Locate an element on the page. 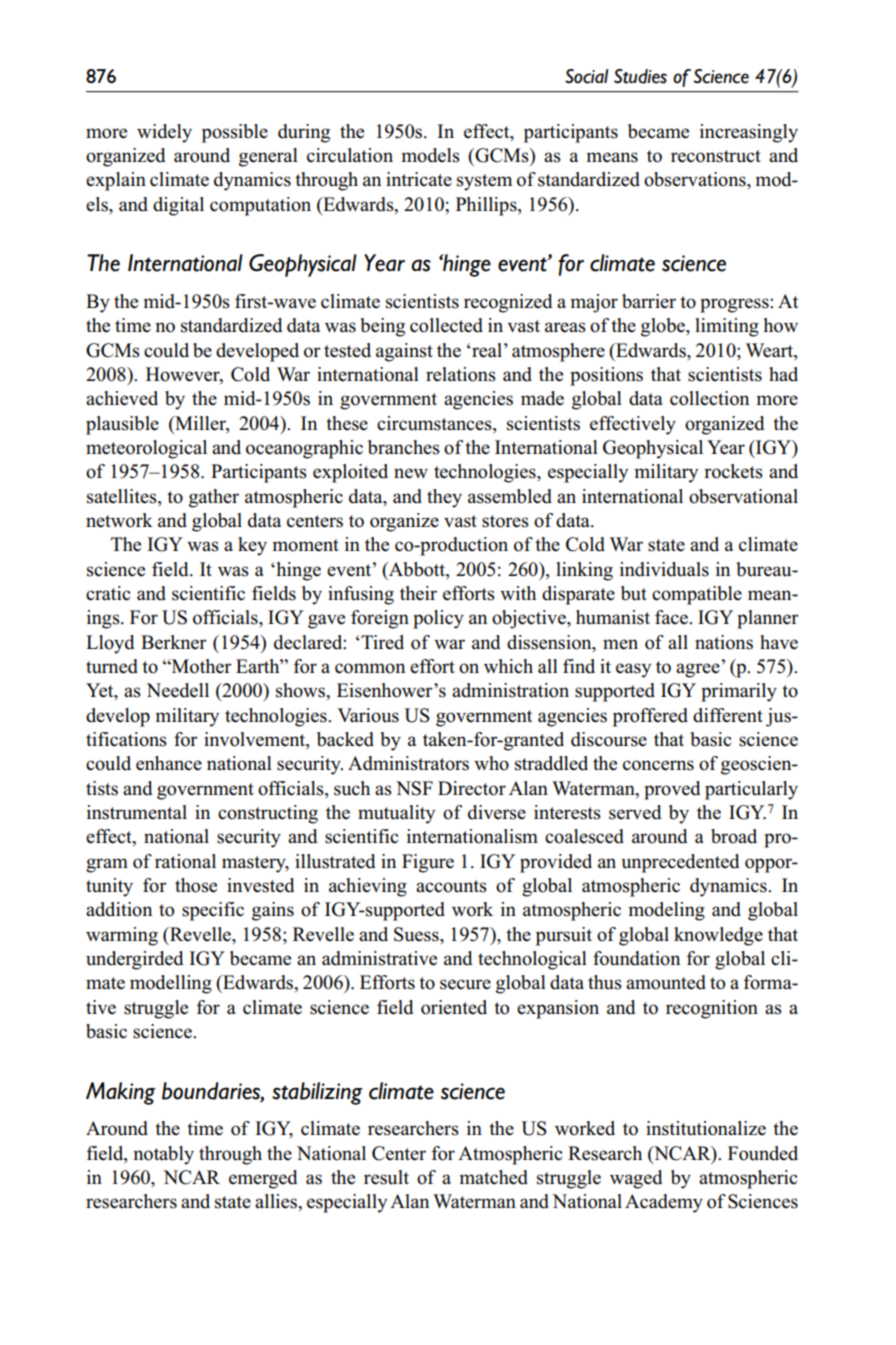  widely is located at coordinates (164, 133).
